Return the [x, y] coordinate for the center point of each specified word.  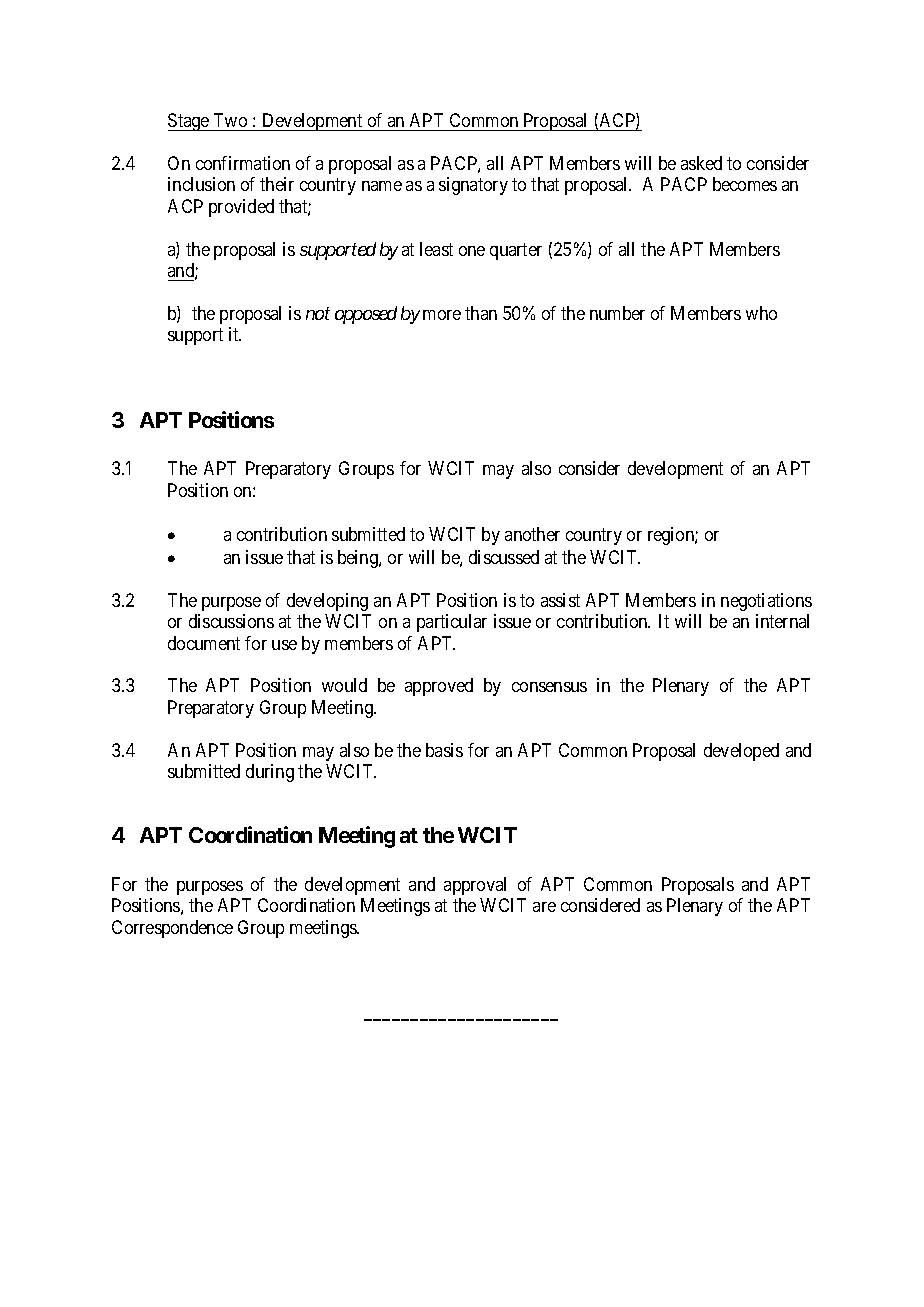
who [761, 313]
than [481, 313]
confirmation [243, 163]
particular [452, 623]
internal [782, 621]
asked [701, 163]
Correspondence [172, 929]
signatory [473, 186]
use [284, 645]
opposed [366, 315]
